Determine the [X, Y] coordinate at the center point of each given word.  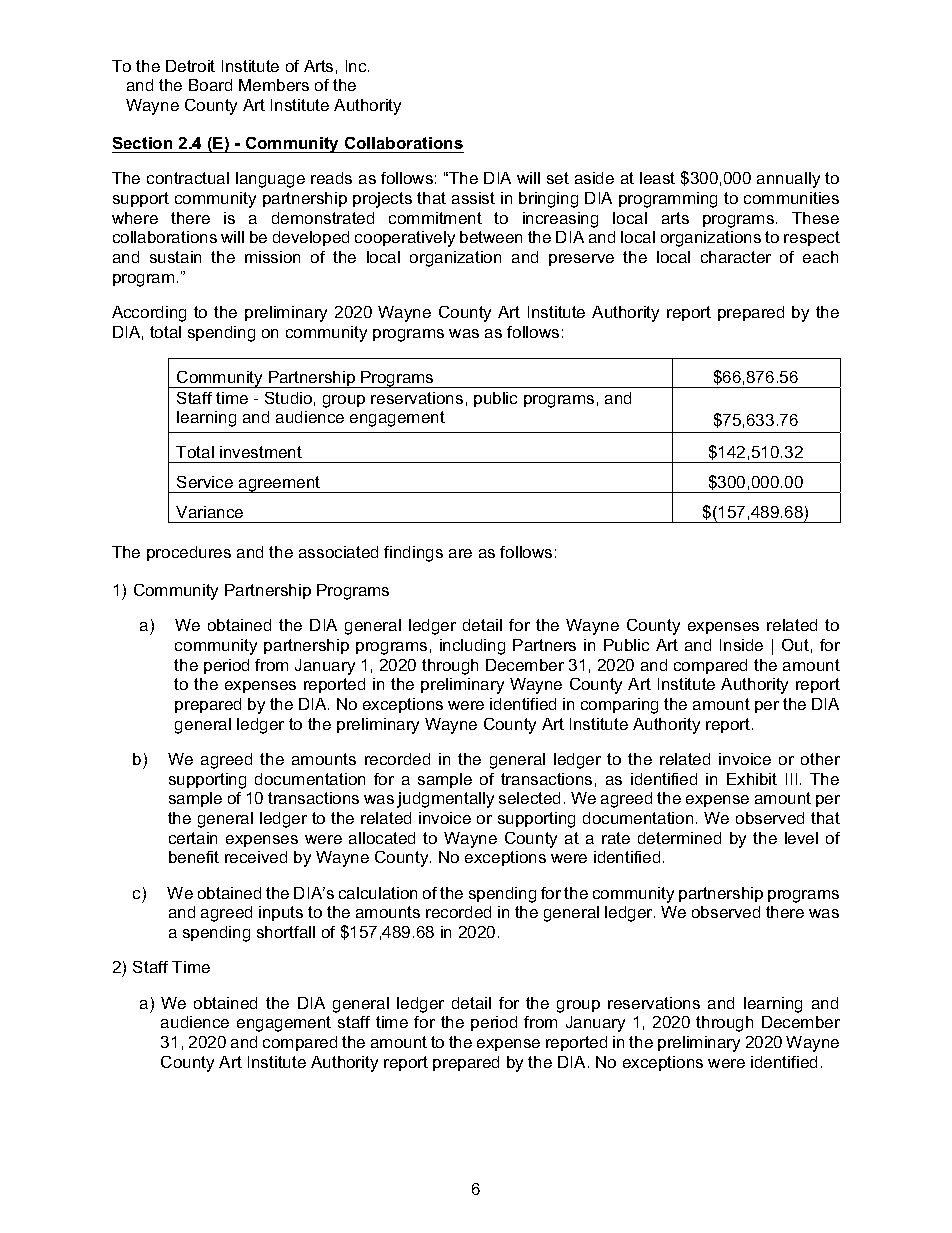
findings [413, 554]
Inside [741, 645]
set [558, 178]
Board [210, 85]
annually [788, 180]
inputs [281, 913]
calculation [378, 893]
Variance [209, 512]
